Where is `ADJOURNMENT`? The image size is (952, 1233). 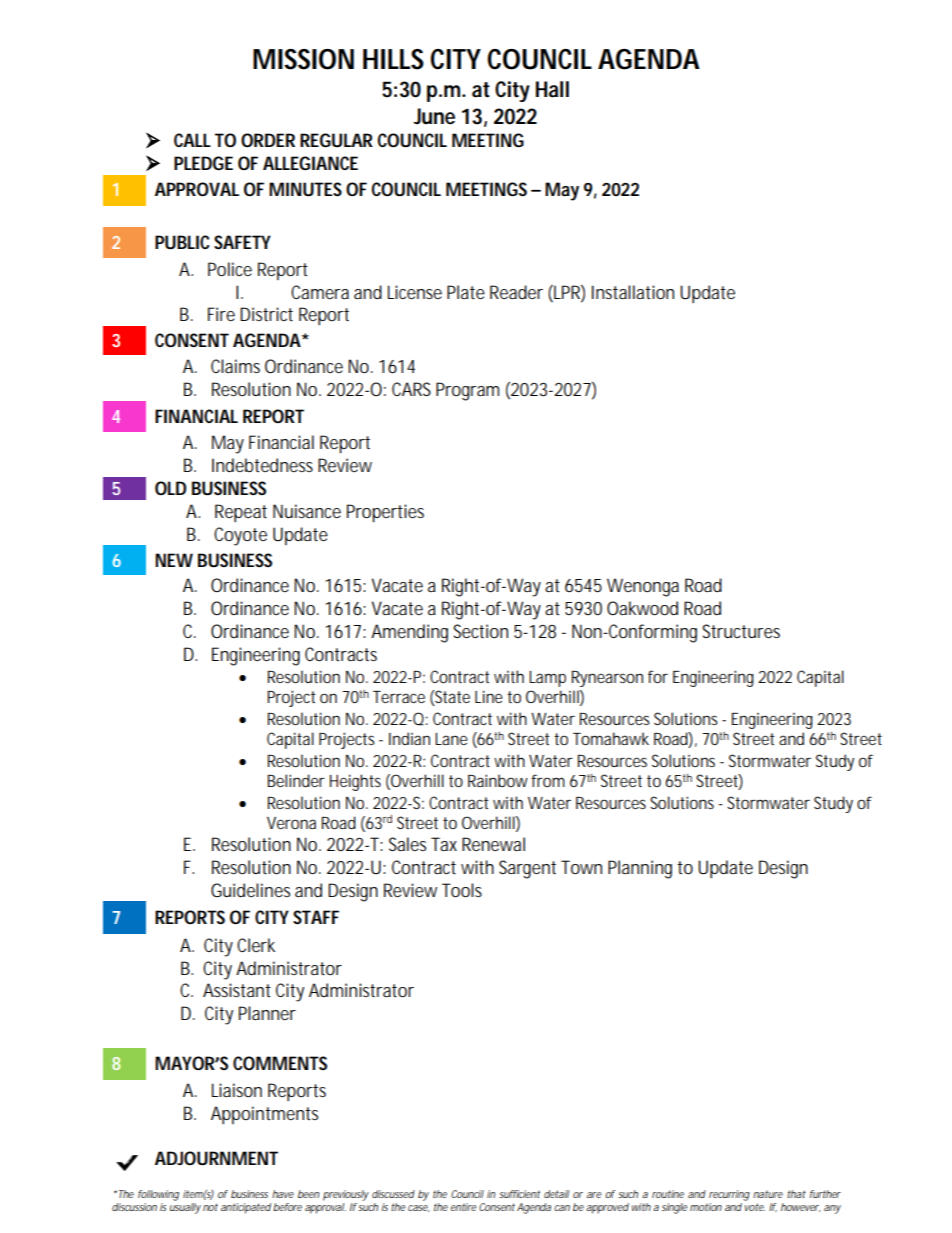
ADJOURNMENT is located at coordinates (216, 1158).
